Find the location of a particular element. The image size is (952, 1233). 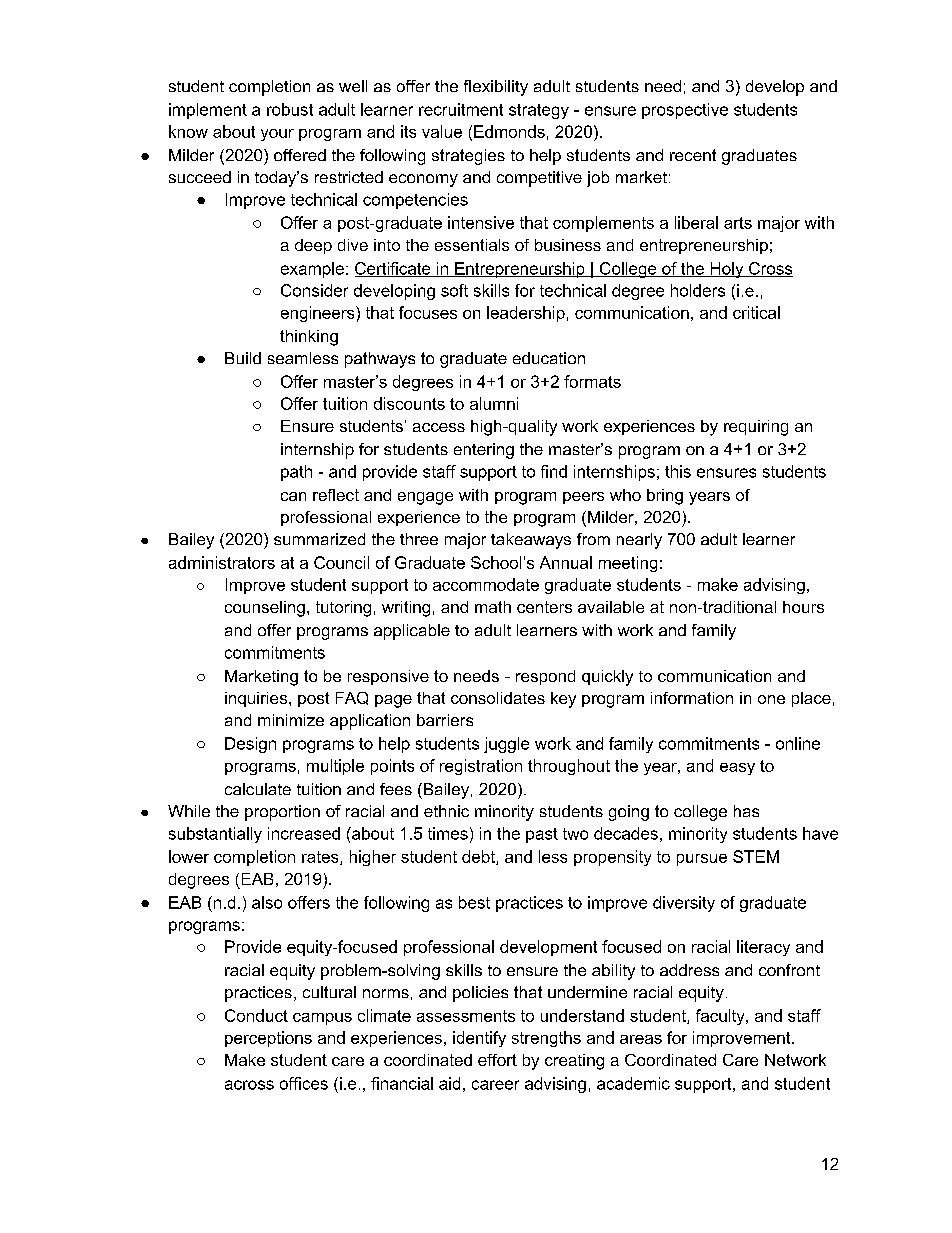

past is located at coordinates (542, 835).
